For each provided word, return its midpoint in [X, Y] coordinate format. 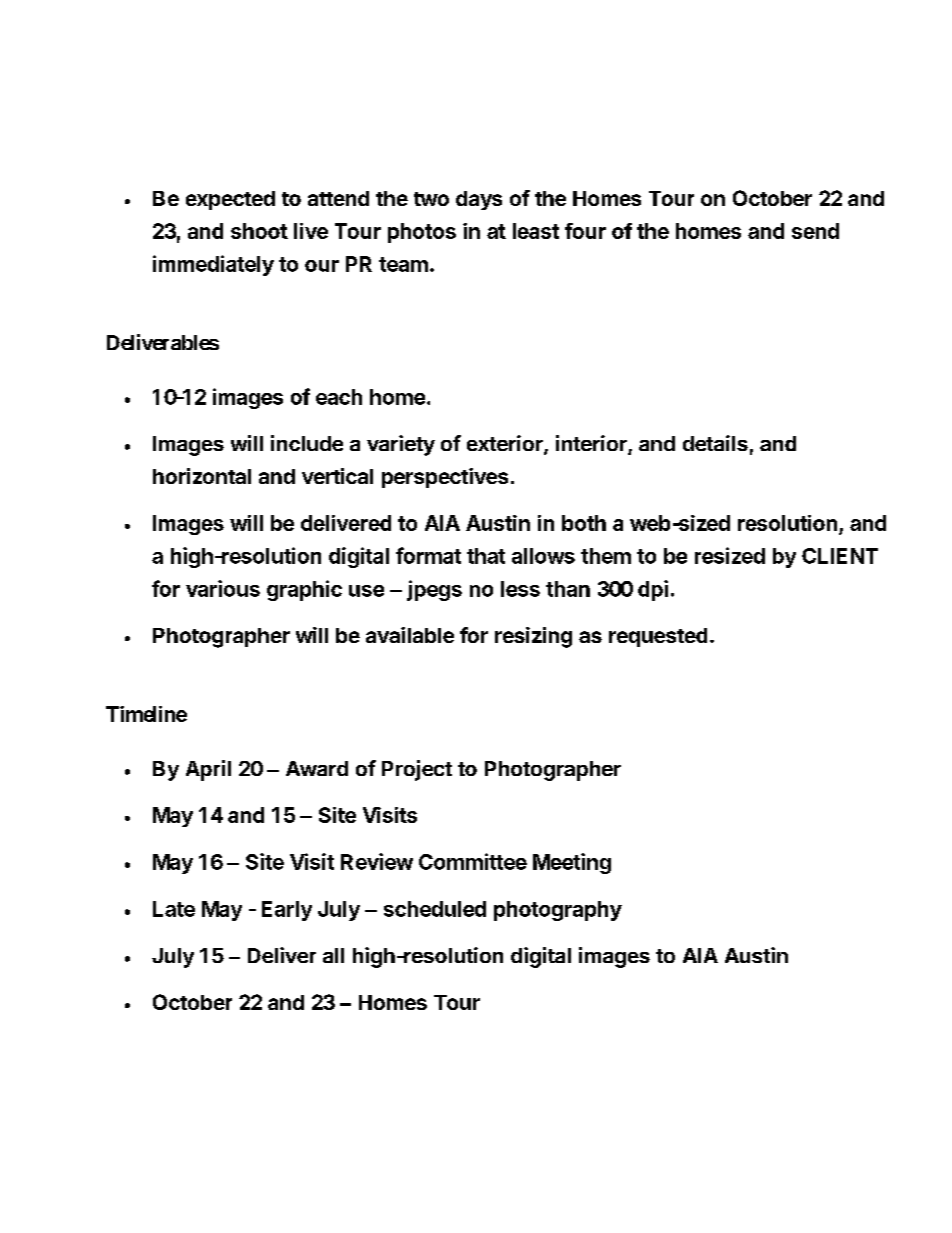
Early [287, 911]
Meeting [572, 863]
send [815, 231]
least [536, 231]
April [208, 770]
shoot [259, 231]
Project [417, 770]
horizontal [202, 476]
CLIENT [840, 556]
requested [658, 637]
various [223, 588]
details [715, 443]
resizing [533, 637]
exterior [506, 444]
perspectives [445, 478]
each [339, 397]
